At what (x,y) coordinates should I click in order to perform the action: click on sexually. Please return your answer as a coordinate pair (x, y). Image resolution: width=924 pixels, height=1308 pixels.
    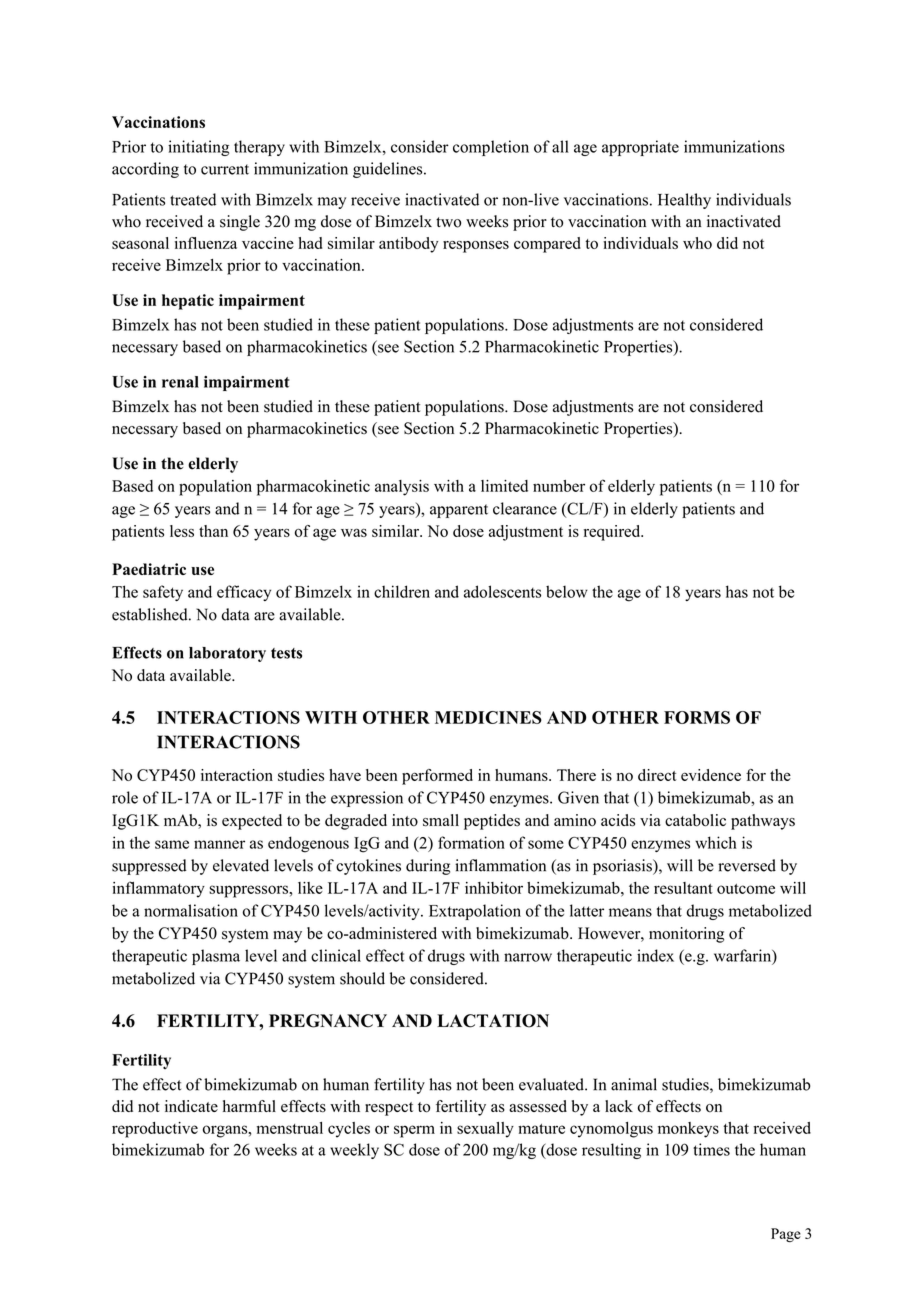
    Looking at the image, I should click on (485, 1130).
